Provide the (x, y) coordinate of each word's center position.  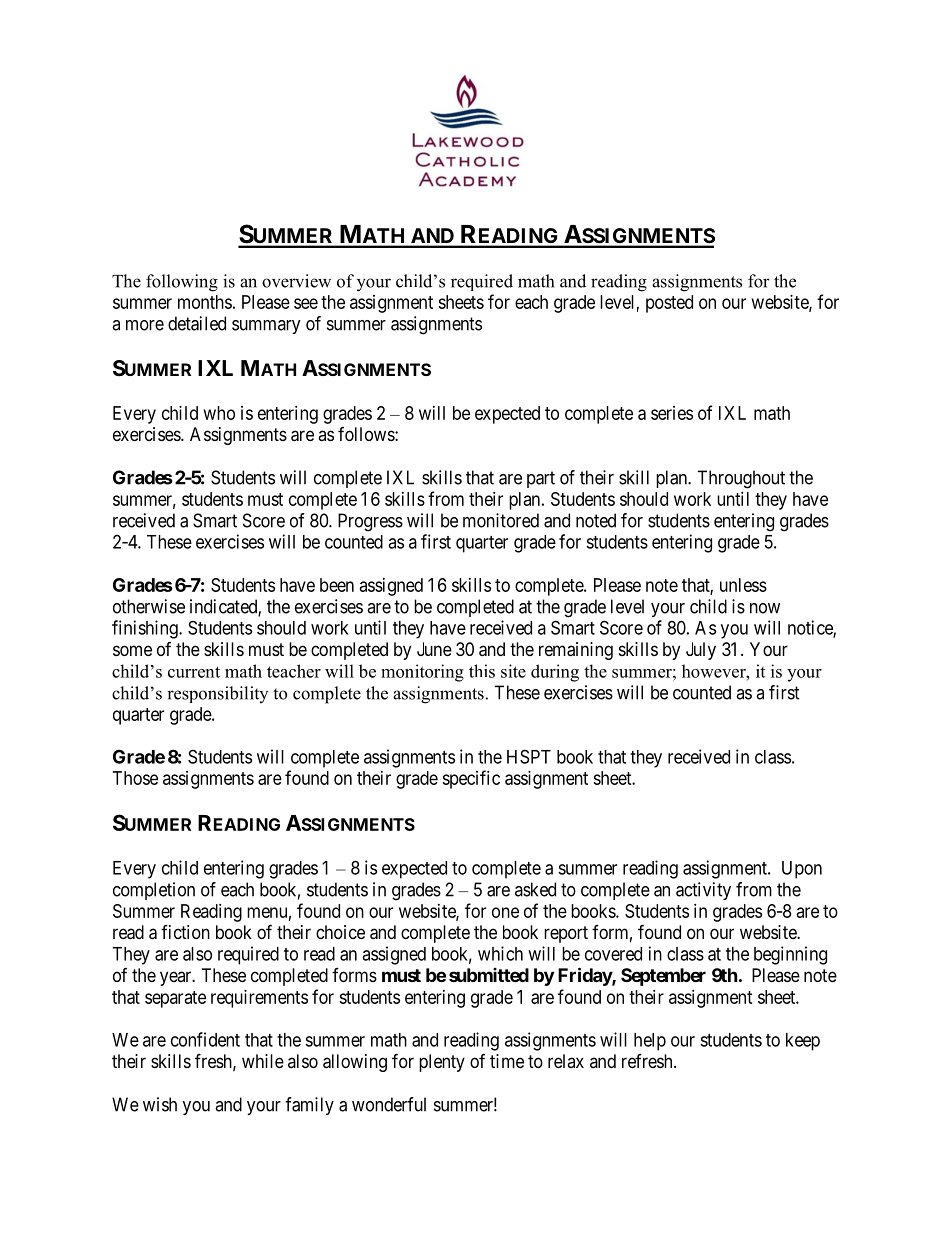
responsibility (217, 694)
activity (703, 891)
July (701, 651)
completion (154, 891)
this (482, 671)
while (263, 1061)
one (505, 912)
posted (669, 304)
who (219, 413)
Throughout (741, 479)
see (306, 303)
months (205, 302)
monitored (501, 520)
